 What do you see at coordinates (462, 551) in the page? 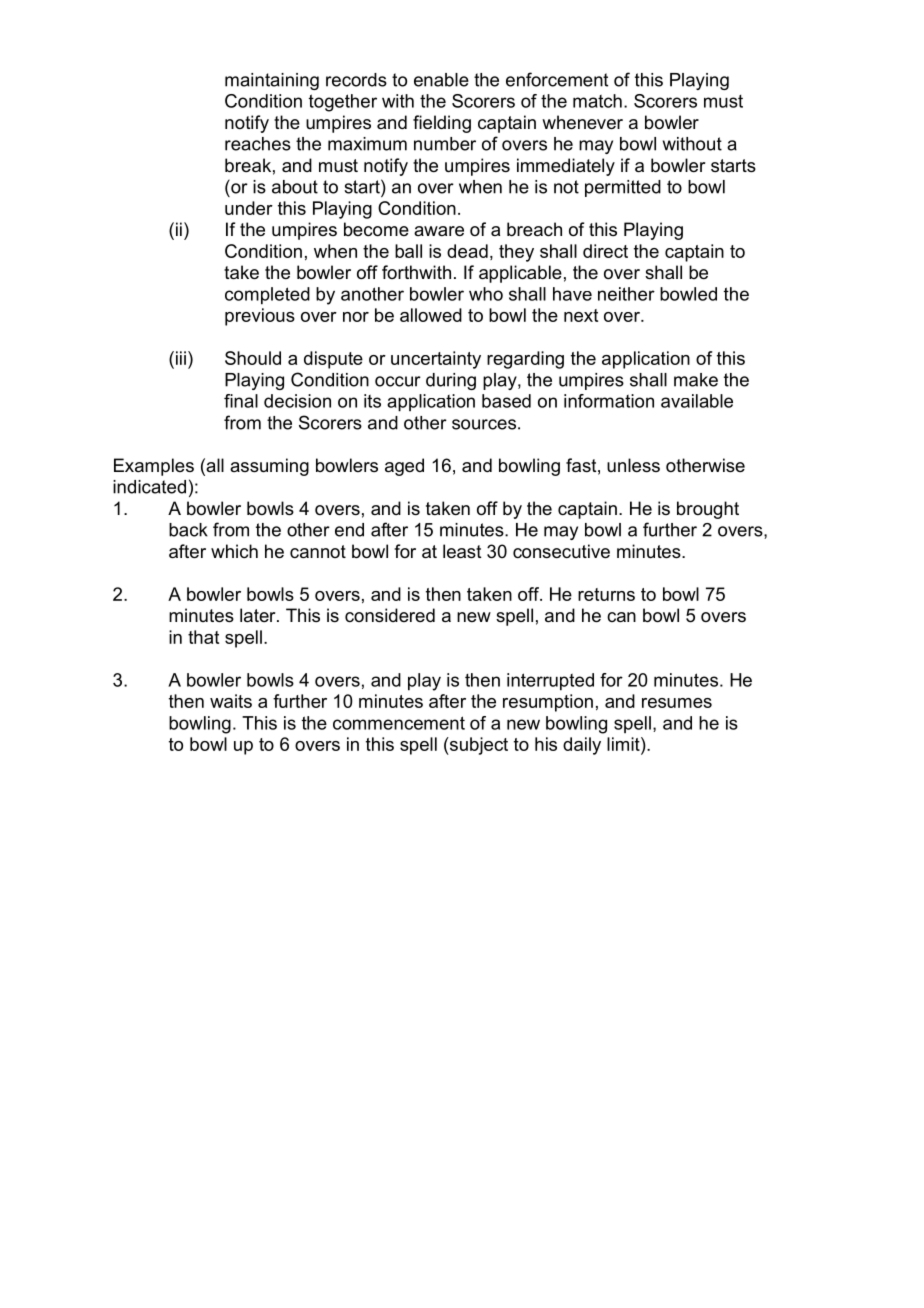
I see `least` at bounding box center [462, 551].
